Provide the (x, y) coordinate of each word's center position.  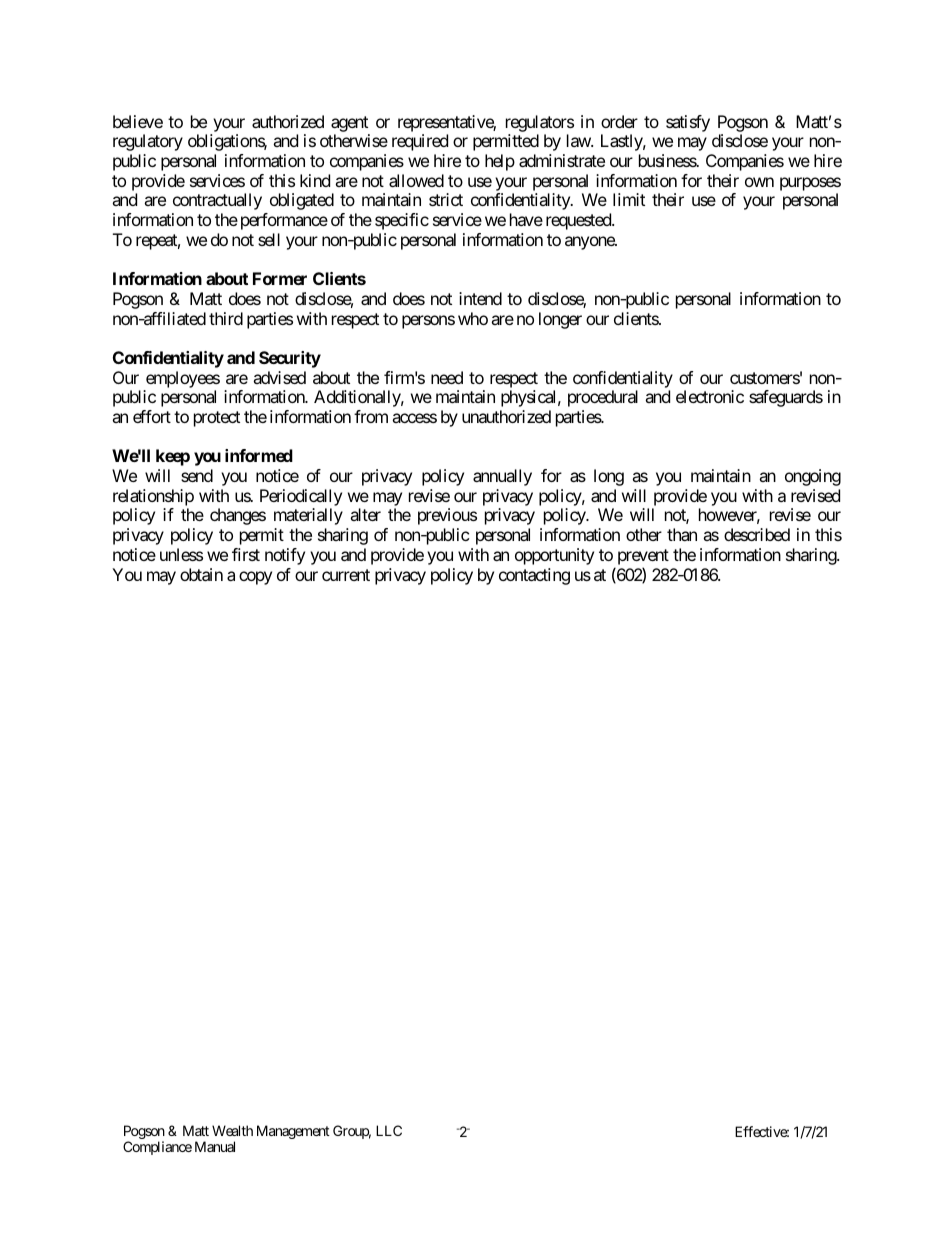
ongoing (813, 477)
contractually (217, 201)
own (759, 182)
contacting (534, 576)
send (197, 475)
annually (502, 477)
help (500, 162)
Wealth (232, 1130)
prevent (643, 557)
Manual (215, 1146)
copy (255, 578)
